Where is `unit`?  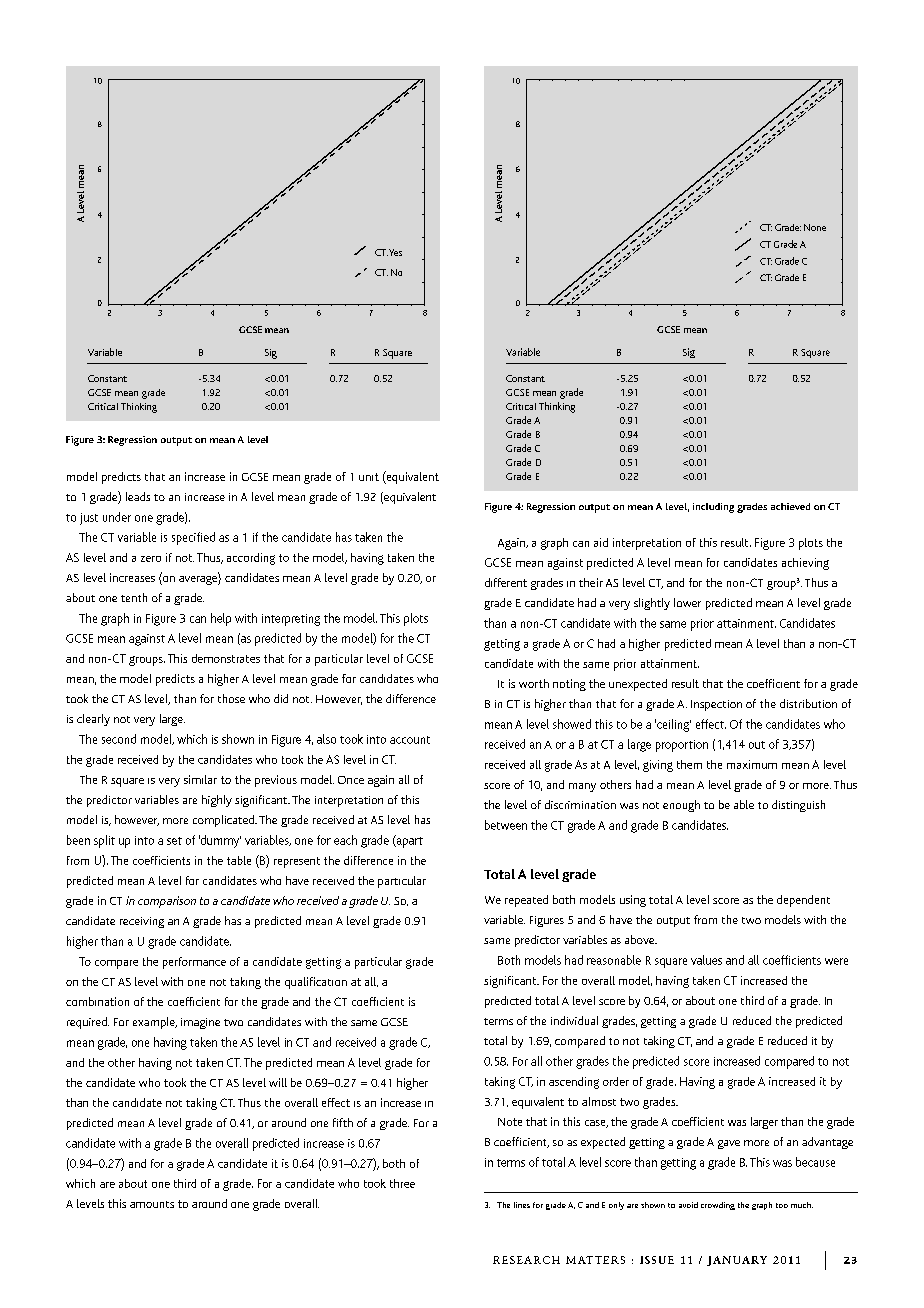
unit is located at coordinates (369, 477).
